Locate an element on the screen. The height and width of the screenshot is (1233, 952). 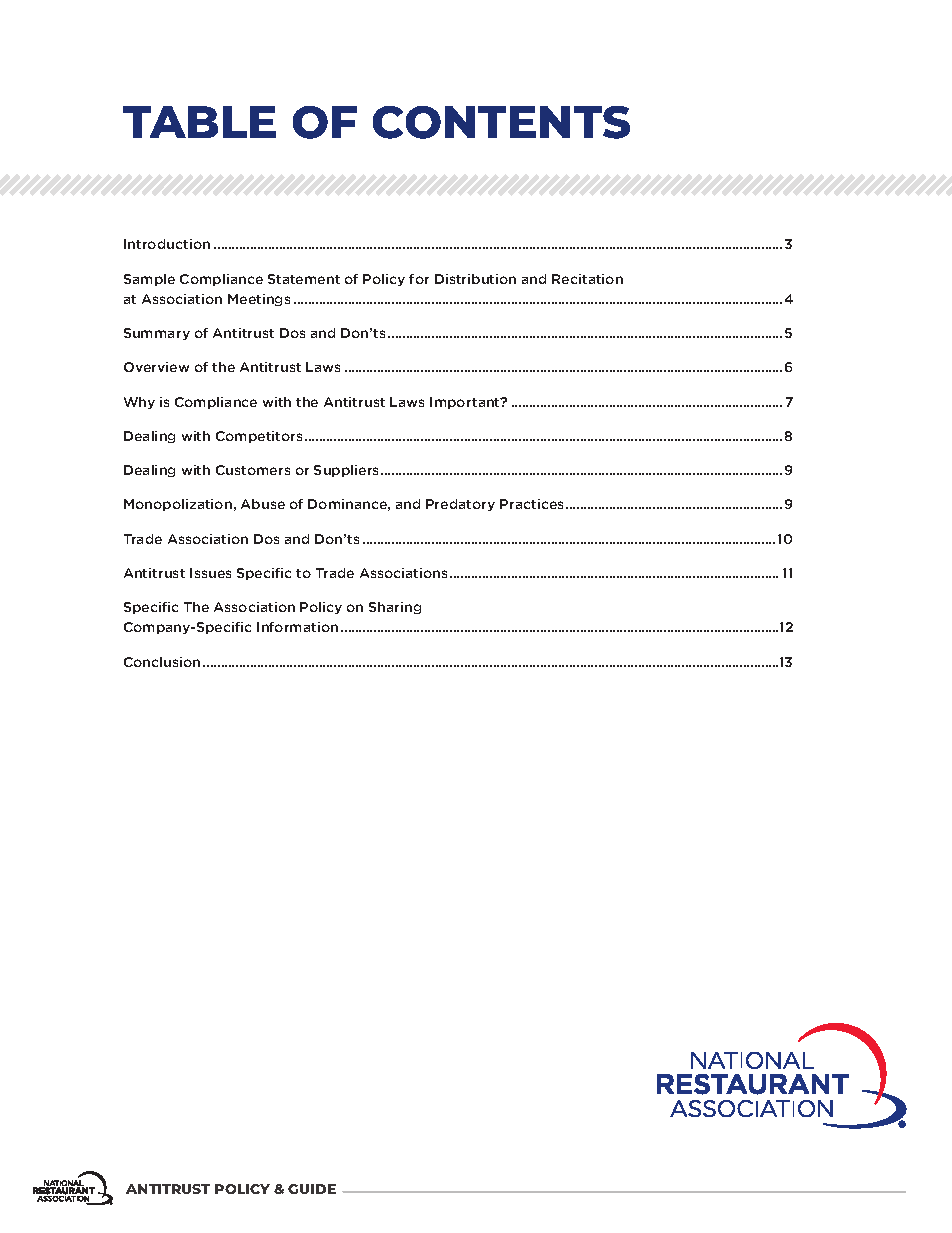
Summary is located at coordinates (157, 334).
